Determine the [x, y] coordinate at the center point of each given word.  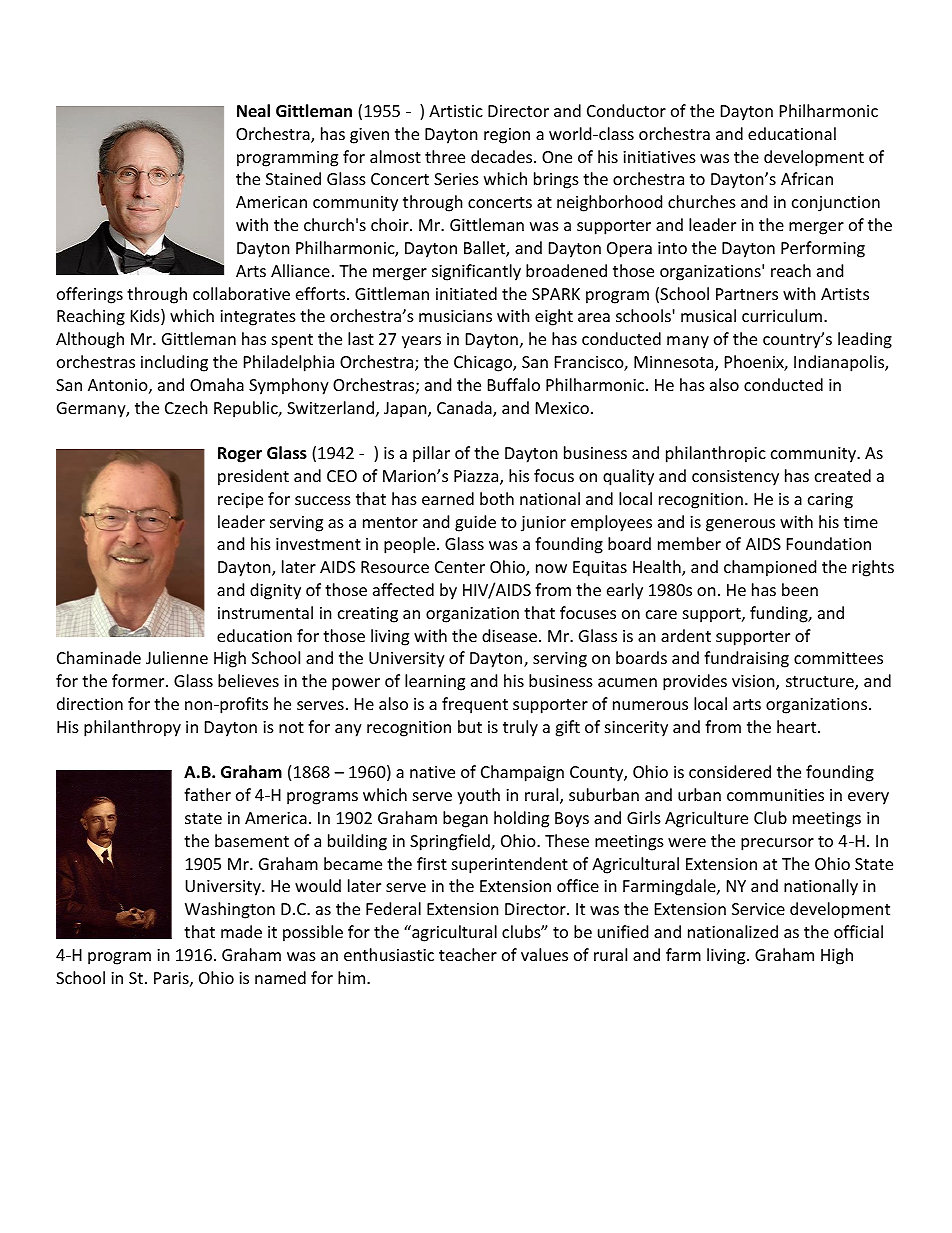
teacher [468, 954]
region [507, 136]
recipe [240, 501]
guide [475, 523]
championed [770, 568]
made [241, 931]
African [807, 178]
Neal [253, 110]
